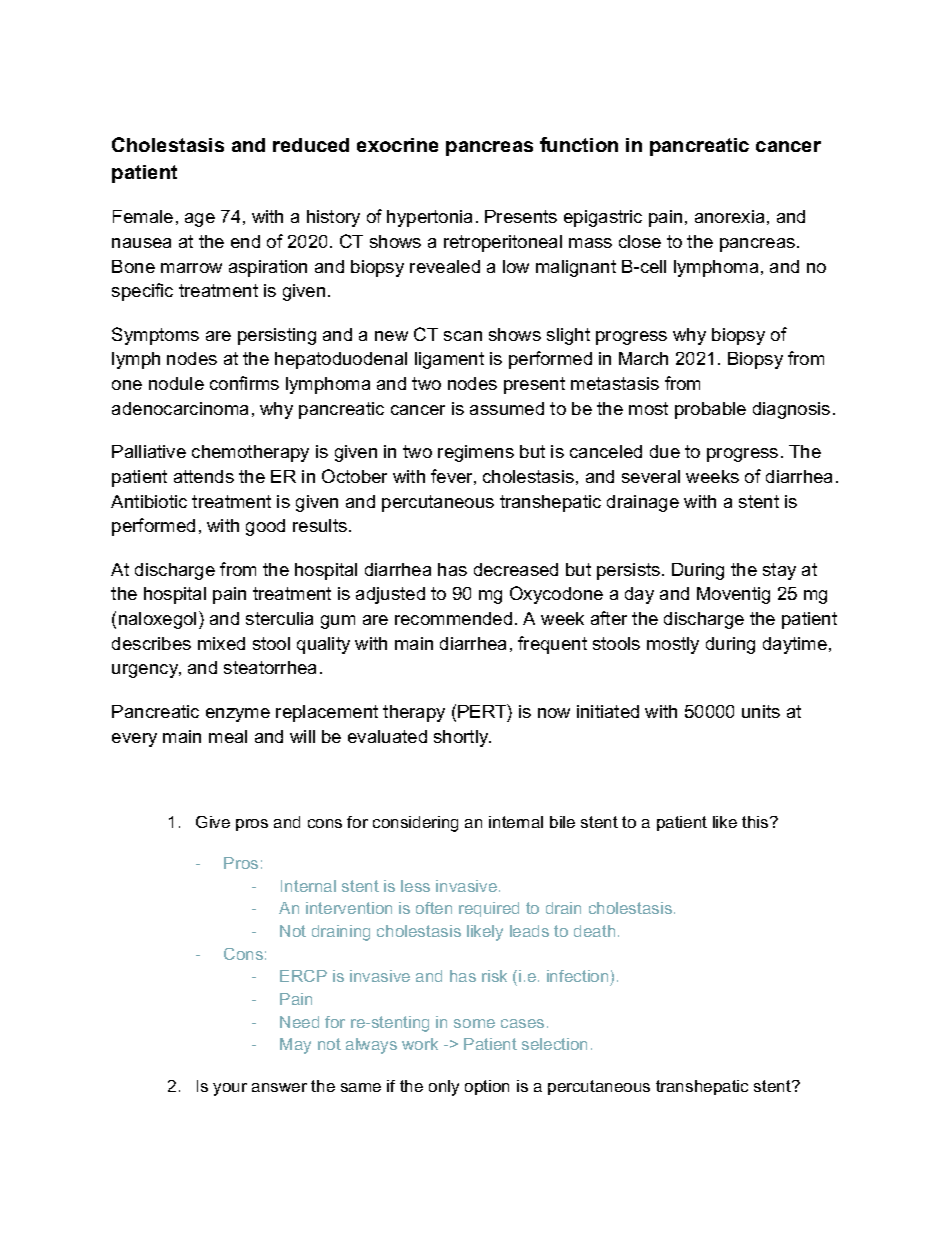 This screenshot has width=952, height=1233. What do you see at coordinates (761, 711) in the screenshot?
I see `units` at bounding box center [761, 711].
